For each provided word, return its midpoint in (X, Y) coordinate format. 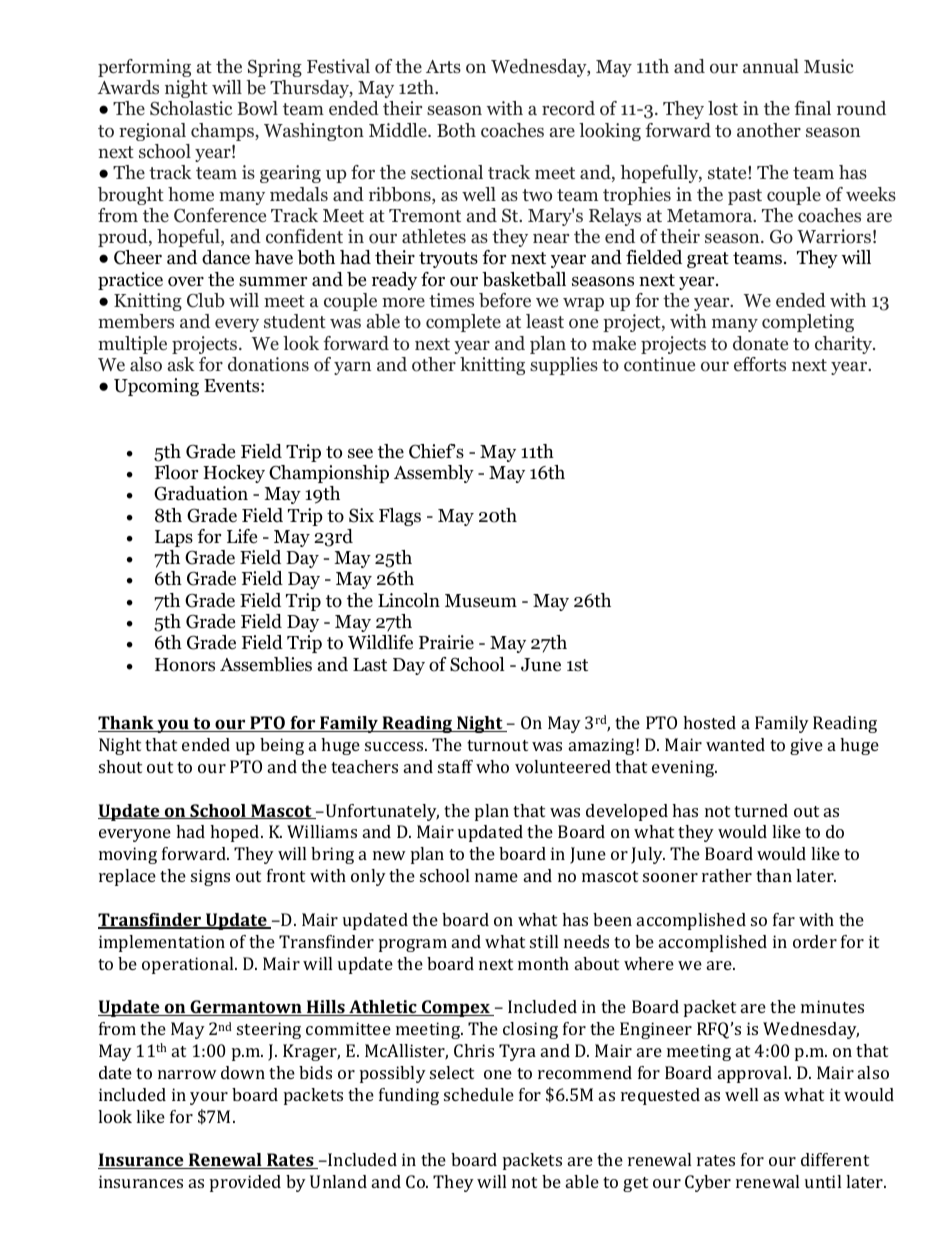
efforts (760, 364)
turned (761, 810)
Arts (443, 66)
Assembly (434, 474)
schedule (479, 1094)
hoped (236, 833)
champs (223, 132)
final (812, 108)
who (492, 766)
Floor (176, 472)
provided (245, 1183)
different (835, 1159)
